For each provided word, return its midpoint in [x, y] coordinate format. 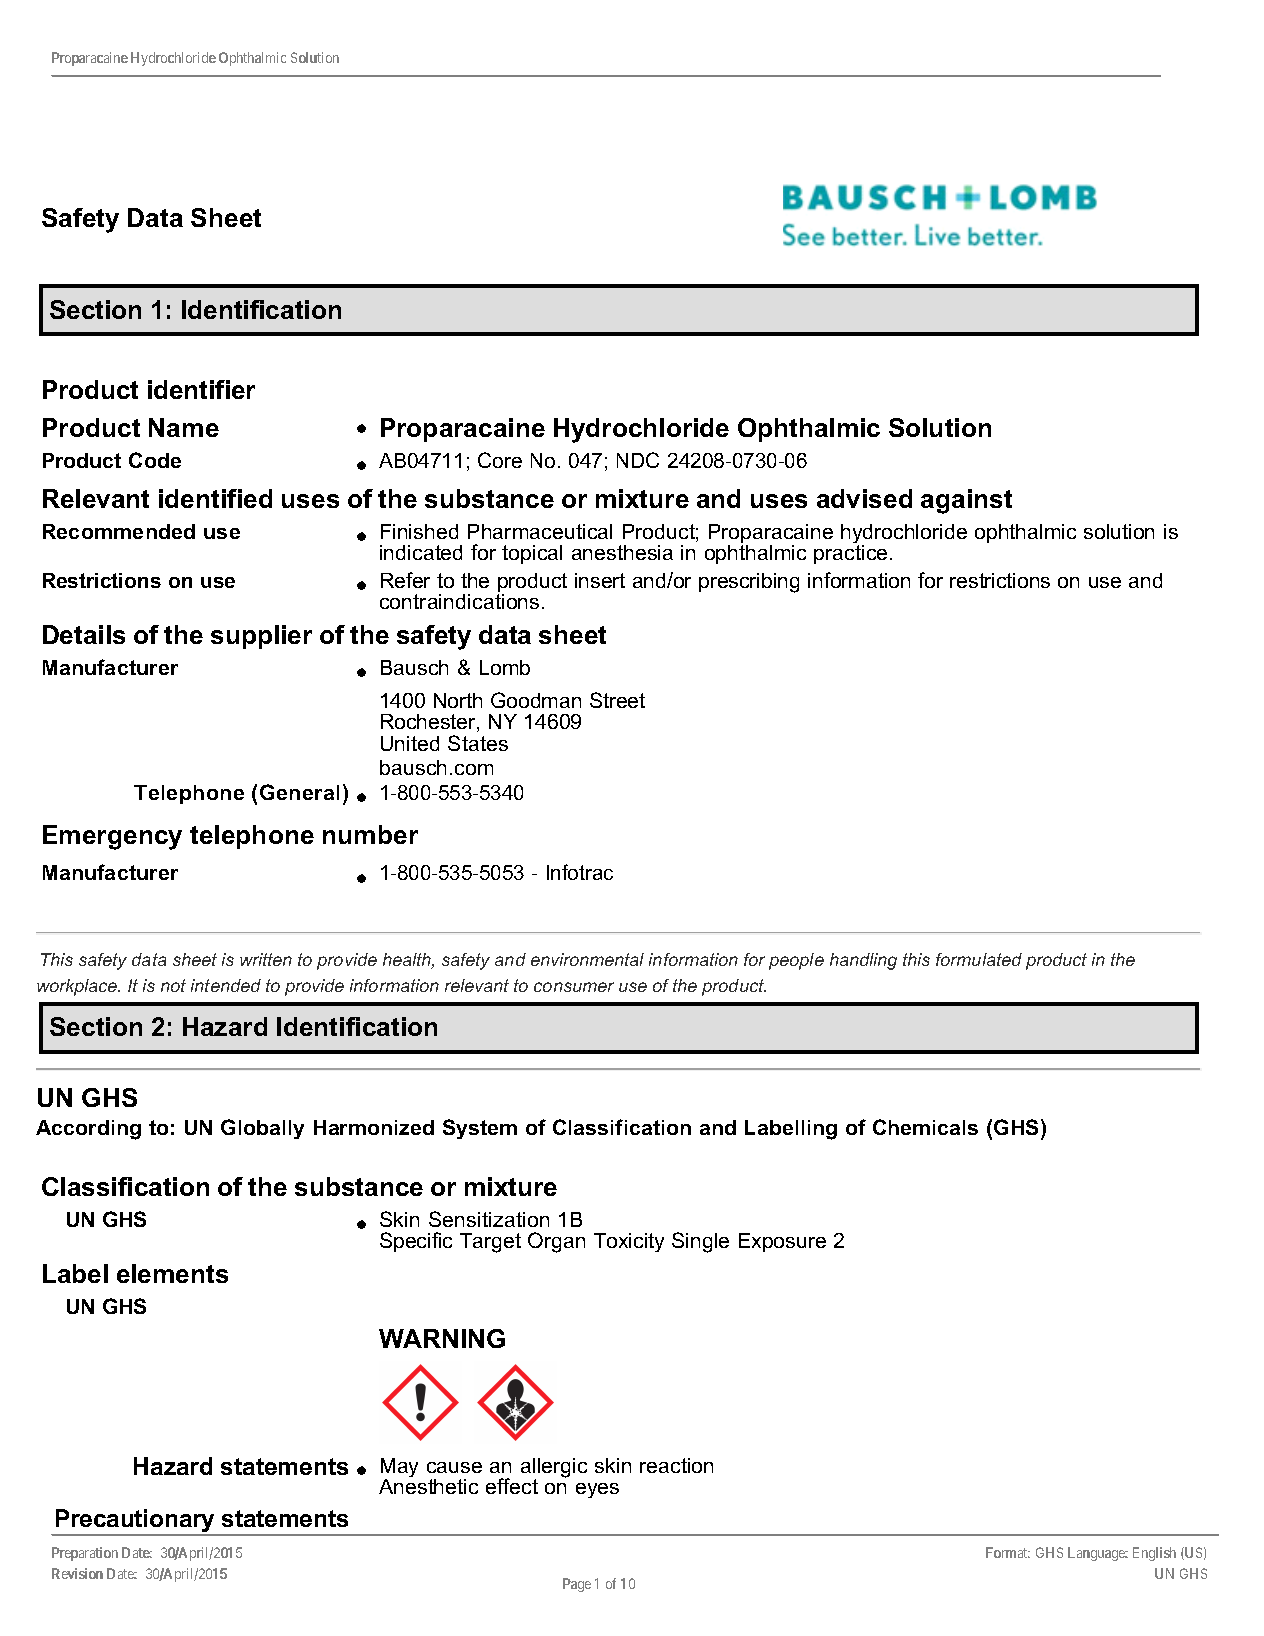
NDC [638, 460]
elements [172, 1273]
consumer [574, 987]
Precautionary [136, 1522]
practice [850, 554]
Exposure [782, 1242]
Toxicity [629, 1242]
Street [617, 700]
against [966, 501]
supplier [261, 637]
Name [184, 427]
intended [226, 985]
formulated [979, 959]
